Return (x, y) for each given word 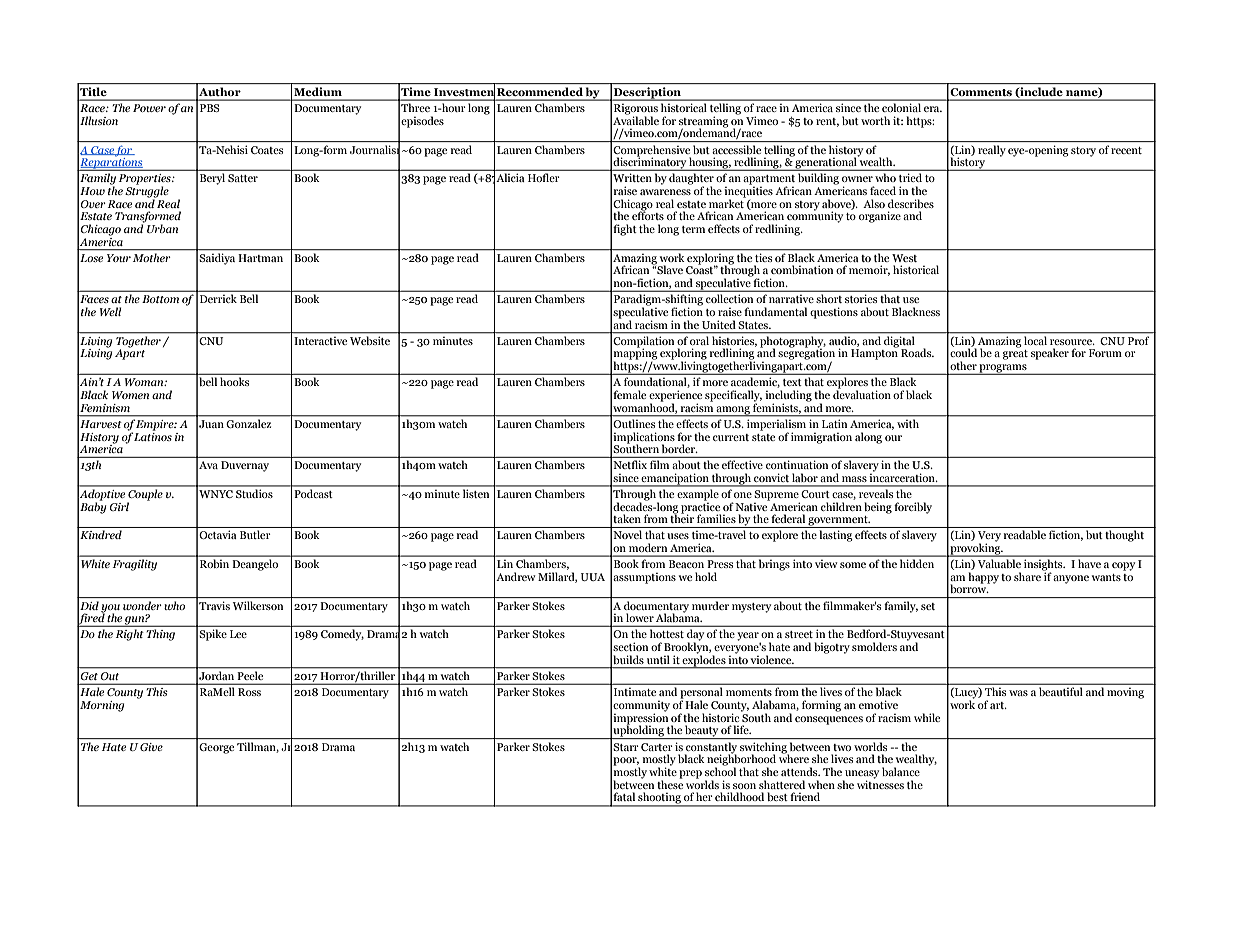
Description (648, 94)
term (693, 229)
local (1035, 340)
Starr (626, 747)
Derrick (218, 299)
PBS (210, 108)
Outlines (634, 424)
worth (875, 120)
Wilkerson (258, 605)
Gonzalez (249, 424)
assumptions (644, 578)
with (908, 424)
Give (151, 747)
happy (984, 578)
